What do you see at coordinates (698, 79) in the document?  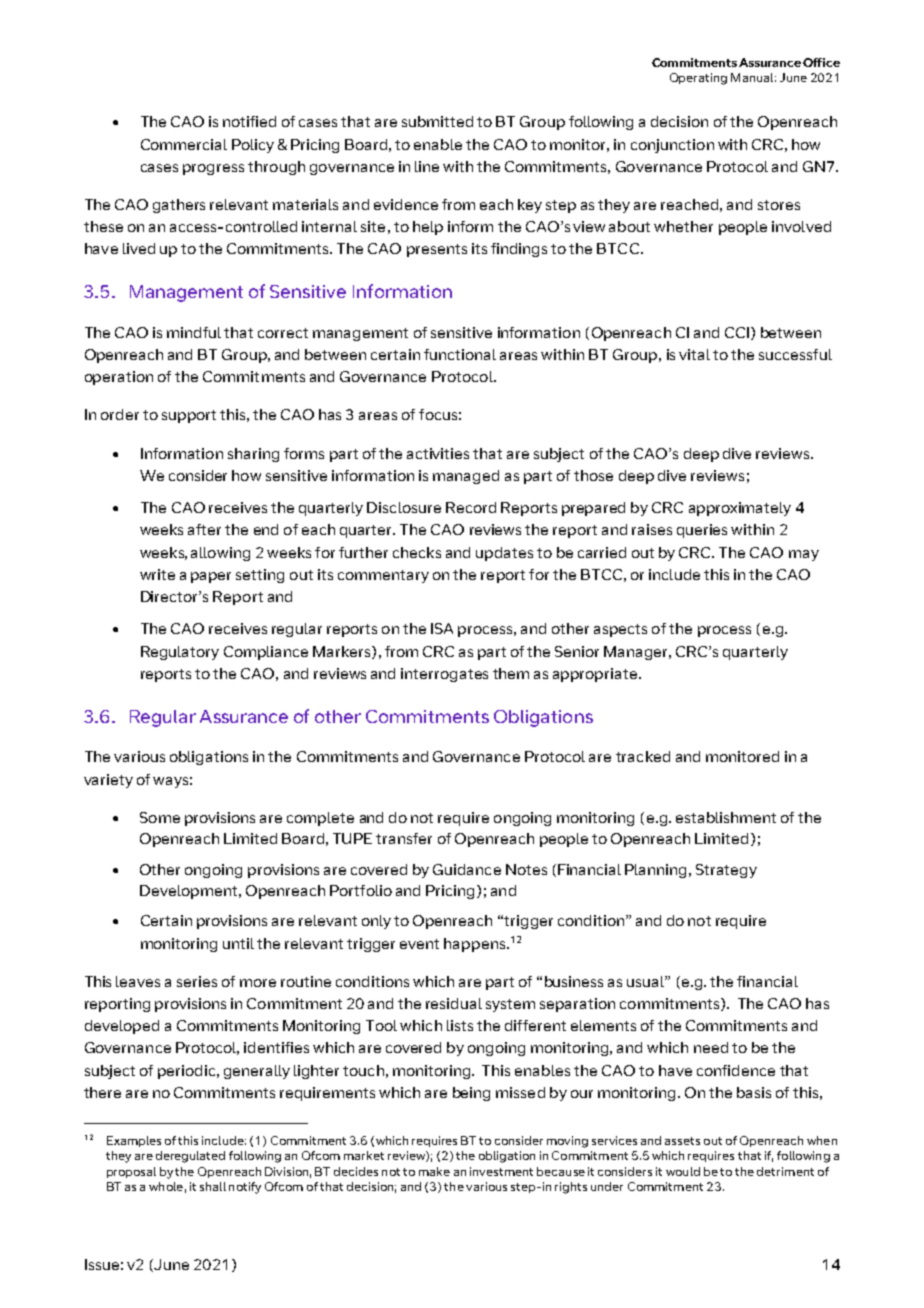 I see `Operating` at bounding box center [698, 79].
